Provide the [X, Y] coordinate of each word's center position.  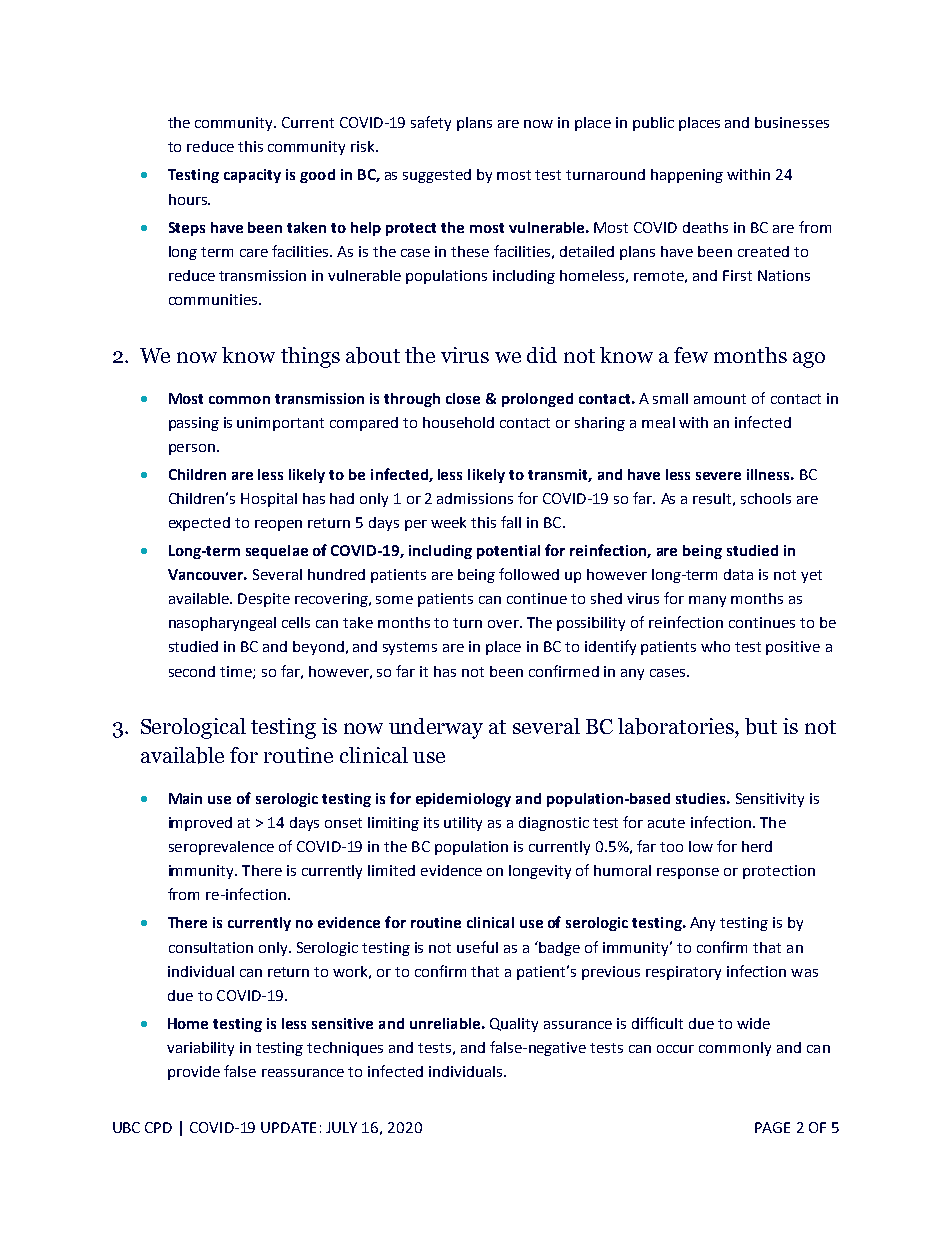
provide [194, 1073]
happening [687, 176]
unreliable [445, 1023]
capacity [252, 176]
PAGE [772, 1127]
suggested [437, 176]
